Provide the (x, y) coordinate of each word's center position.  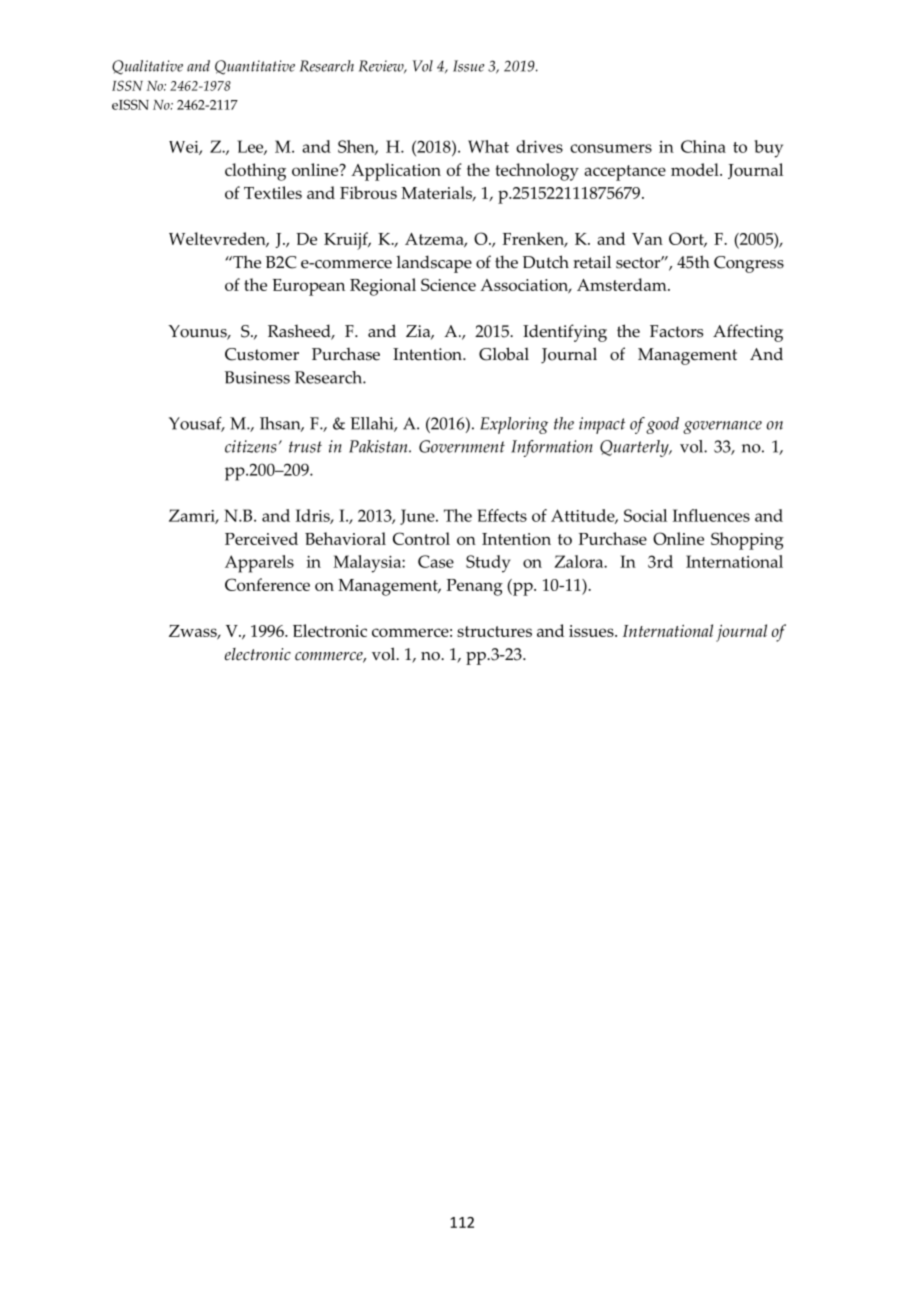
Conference (267, 584)
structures (494, 631)
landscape (434, 264)
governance (722, 427)
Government (462, 446)
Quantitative (255, 67)
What (488, 146)
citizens (251, 446)
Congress (749, 264)
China (703, 146)
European (309, 287)
